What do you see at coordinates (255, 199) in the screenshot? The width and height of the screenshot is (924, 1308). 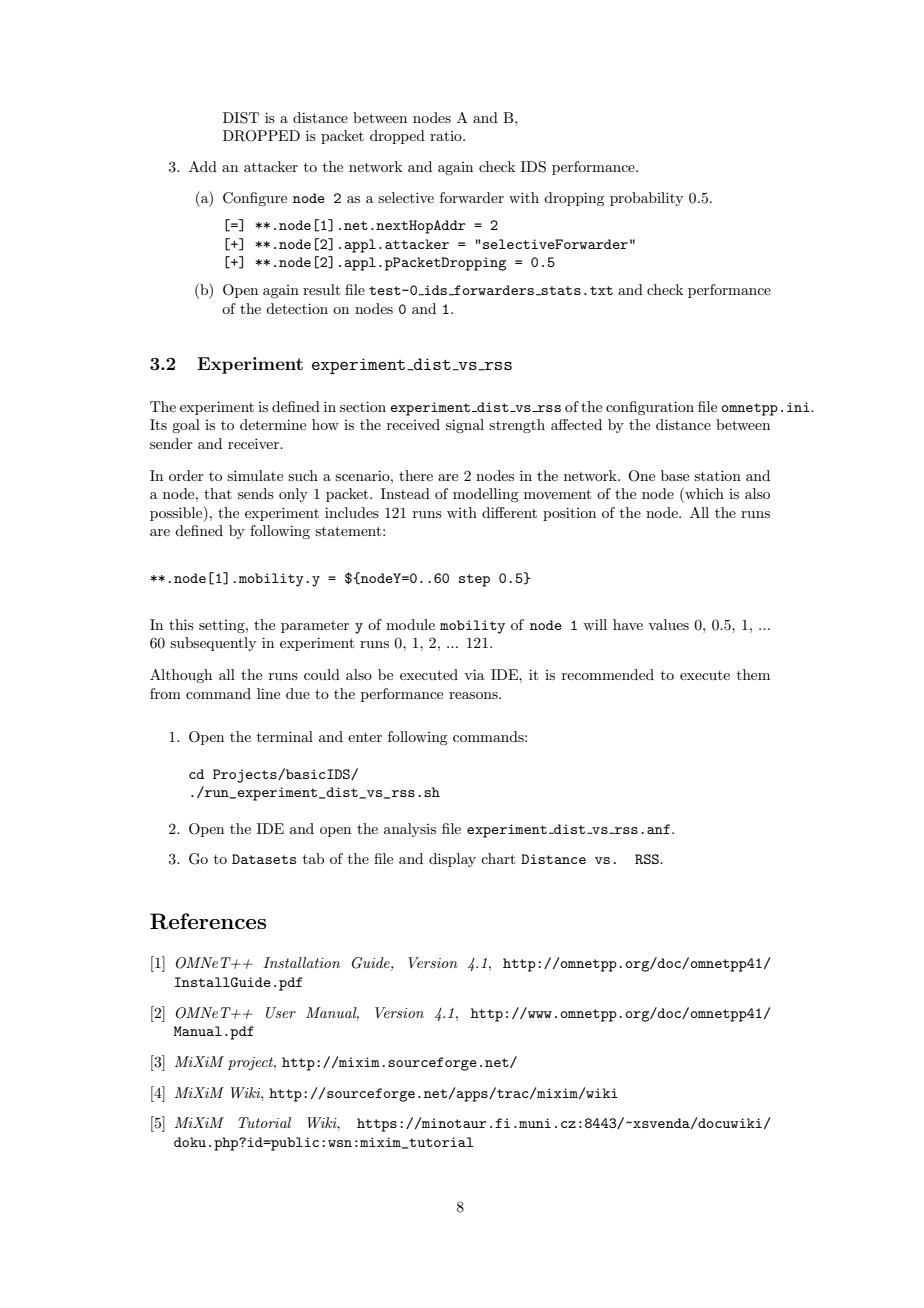 I see `Configure` at bounding box center [255, 199].
